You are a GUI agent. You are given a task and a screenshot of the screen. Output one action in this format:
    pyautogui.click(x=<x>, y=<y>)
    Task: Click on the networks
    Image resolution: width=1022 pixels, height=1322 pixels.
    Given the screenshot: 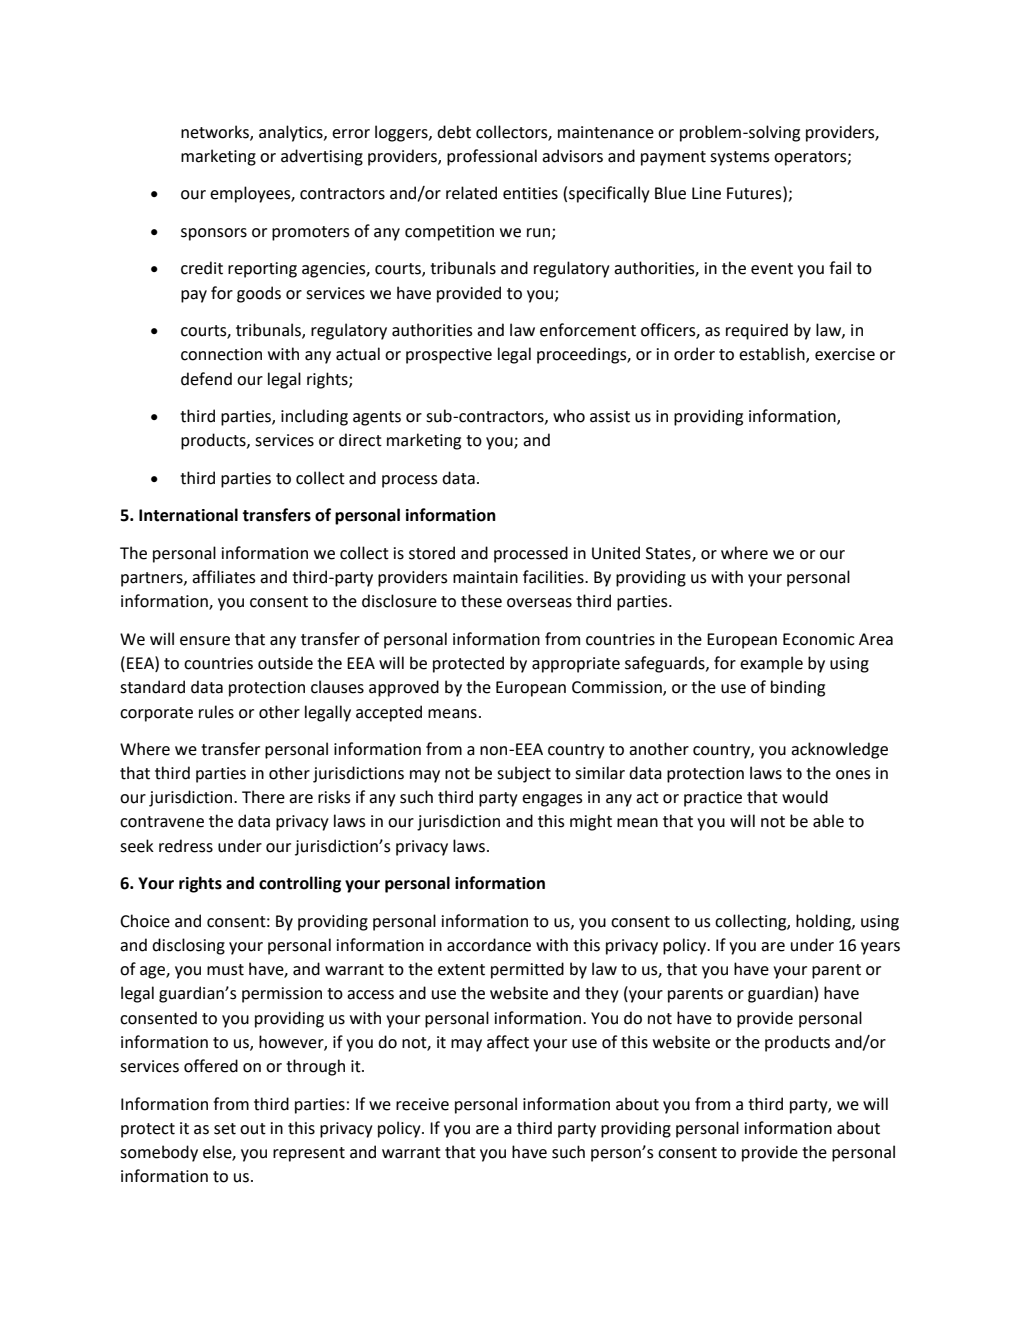 What is the action you would take?
    pyautogui.click(x=216, y=132)
